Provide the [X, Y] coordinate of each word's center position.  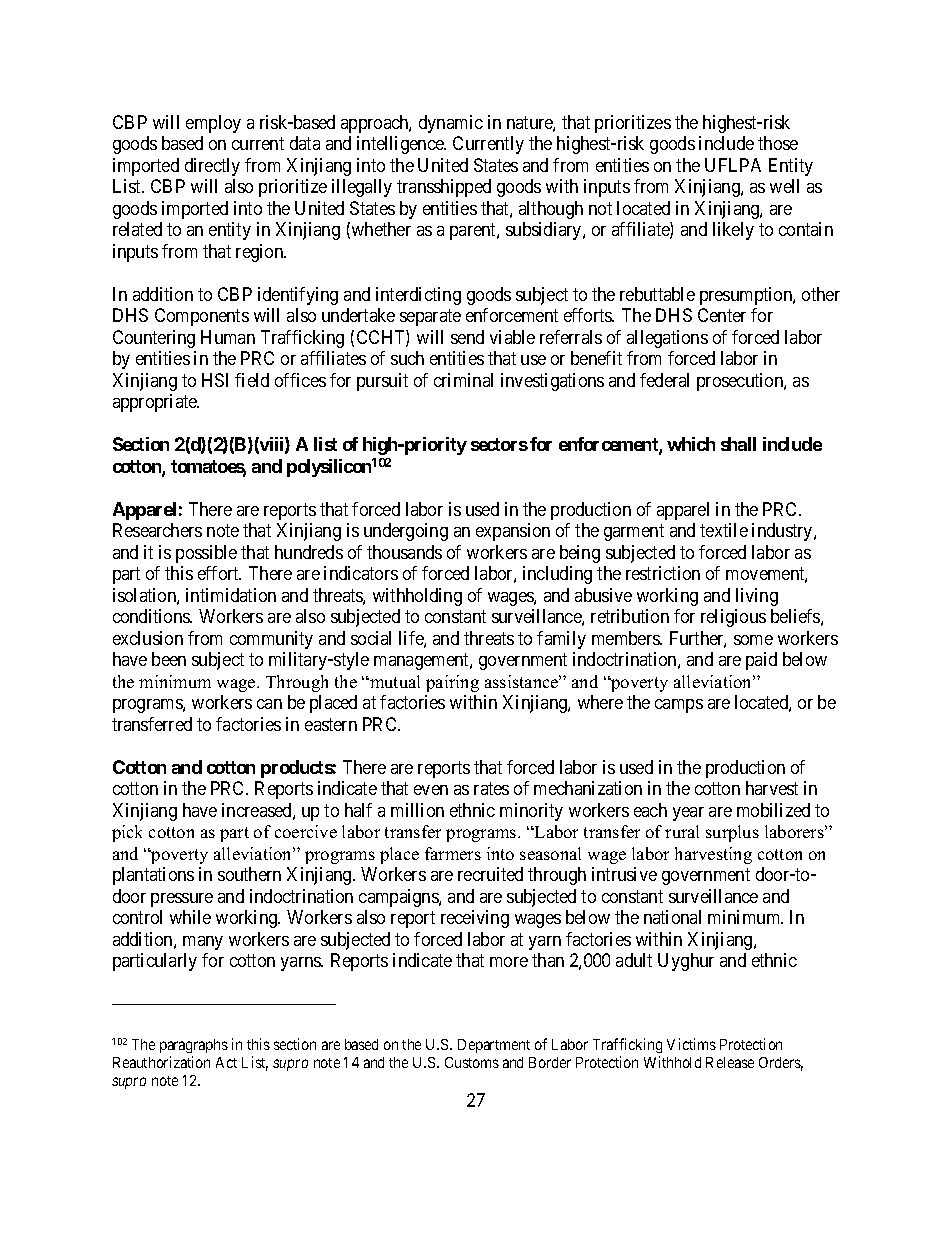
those [778, 143]
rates [491, 788]
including [557, 575]
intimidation [231, 595]
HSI [215, 380]
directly [212, 167]
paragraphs [194, 1046]
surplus [732, 833]
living [757, 597]
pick [127, 833]
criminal [463, 380]
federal [664, 380]
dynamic [451, 124]
